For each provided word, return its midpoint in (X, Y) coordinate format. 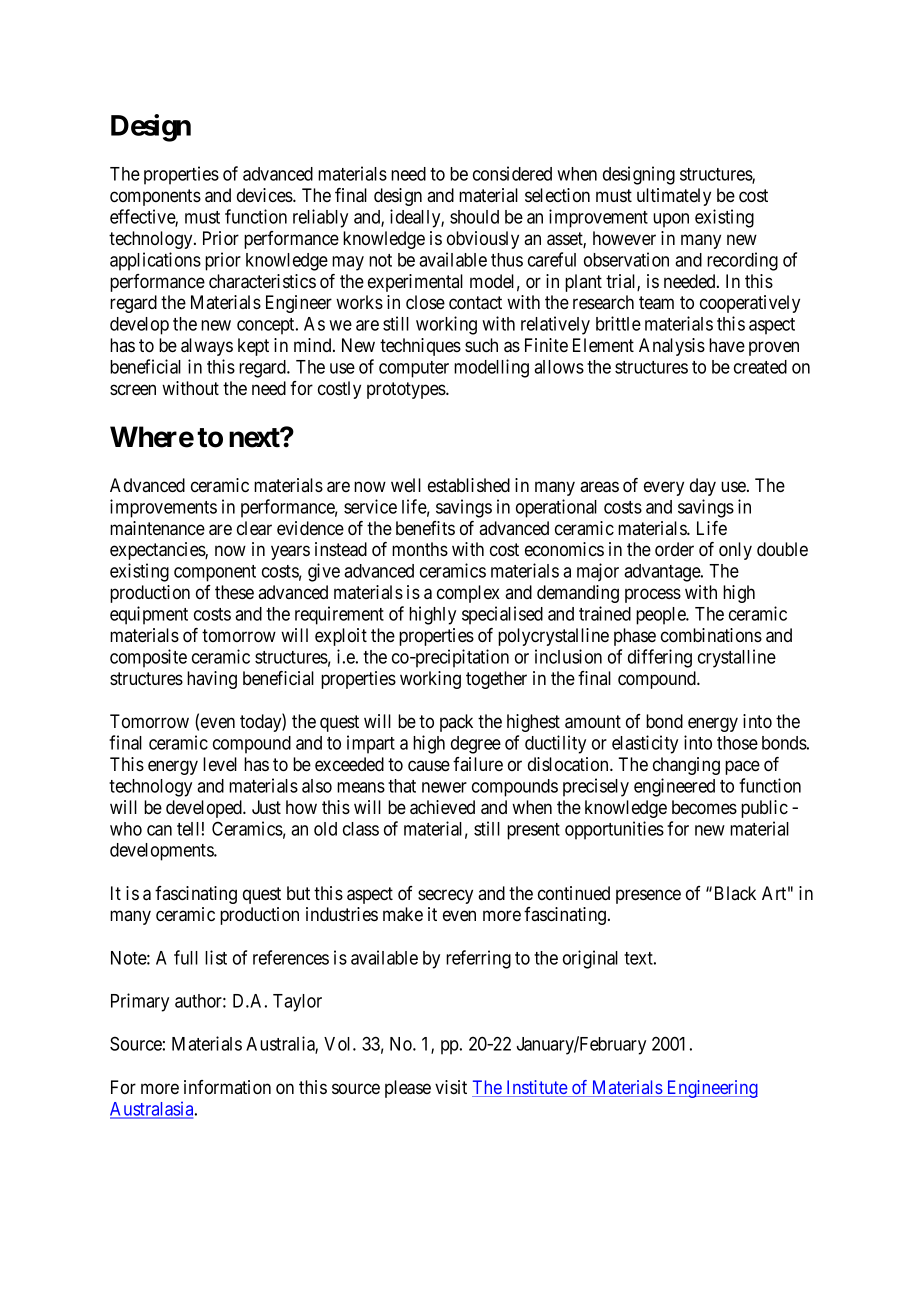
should (474, 217)
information (227, 1087)
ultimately (674, 197)
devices (265, 195)
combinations (711, 635)
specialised (502, 615)
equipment (149, 615)
